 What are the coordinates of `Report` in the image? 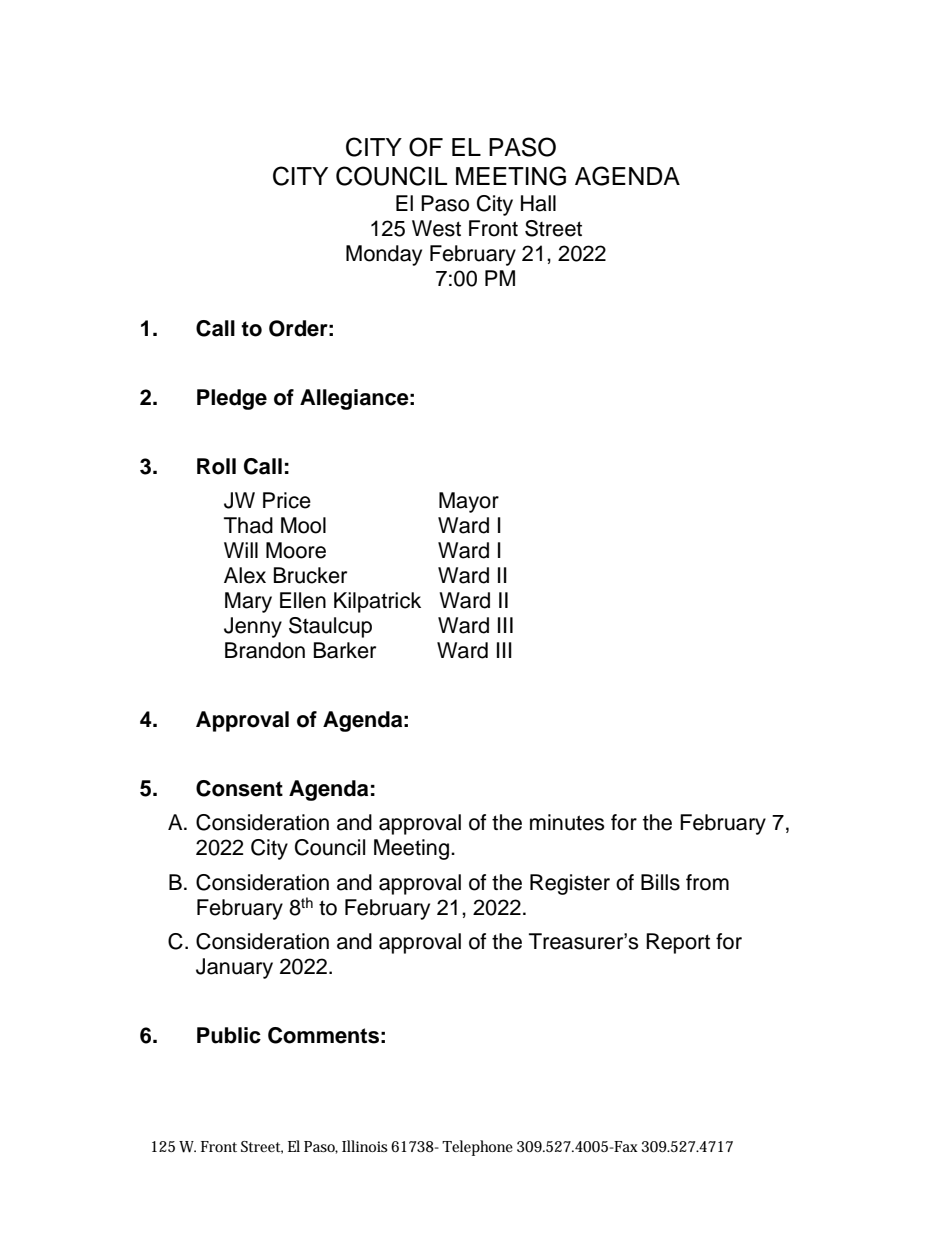 It's located at (678, 943).
